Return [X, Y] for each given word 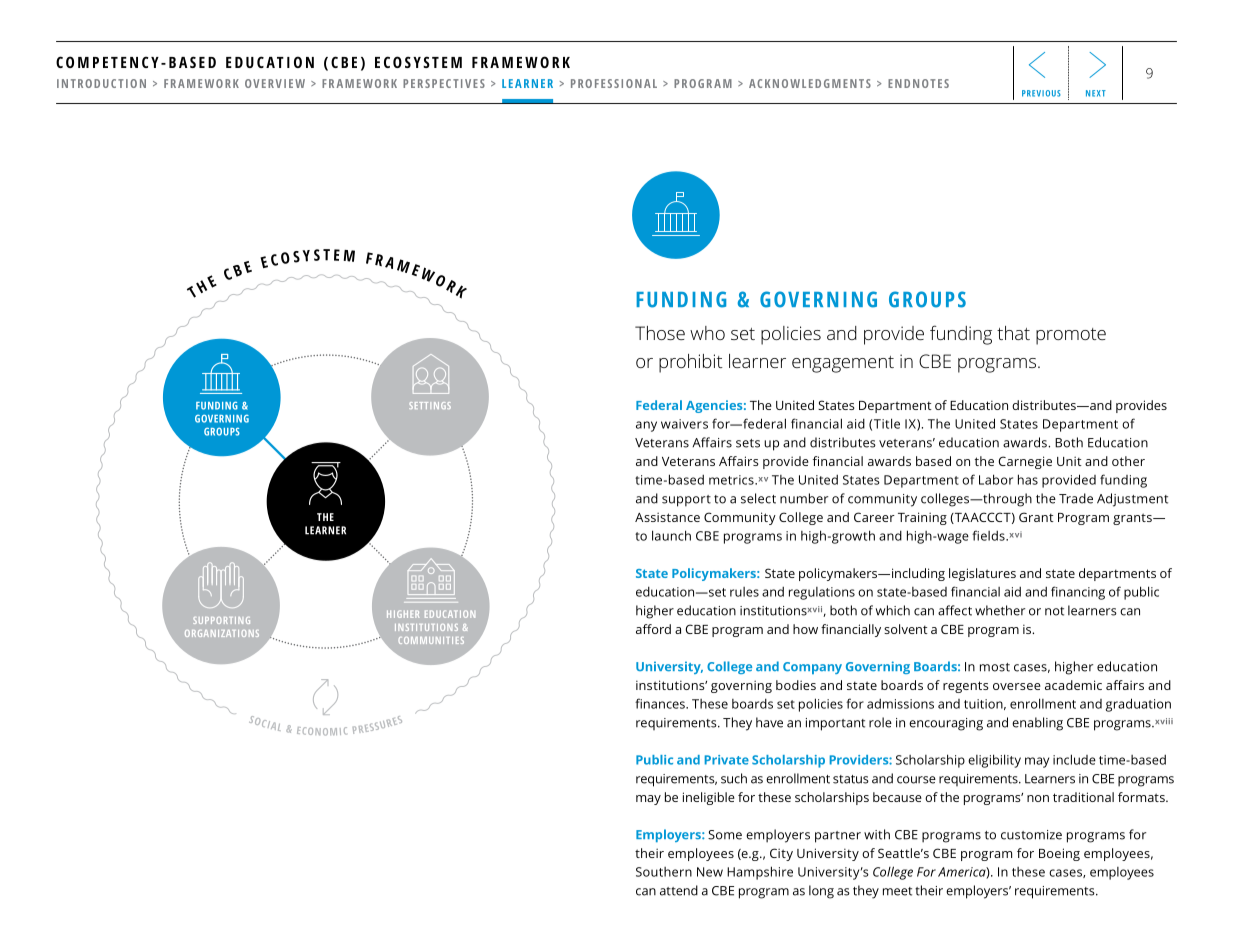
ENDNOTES [918, 83]
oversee [1017, 686]
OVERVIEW [275, 83]
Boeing [1059, 854]
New [710, 872]
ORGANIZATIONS [222, 633]
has [1028, 479]
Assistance [667, 517]
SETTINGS [430, 405]
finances [661, 703]
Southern [664, 872]
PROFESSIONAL [614, 83]
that [1013, 333]
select [758, 498]
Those [660, 333]
